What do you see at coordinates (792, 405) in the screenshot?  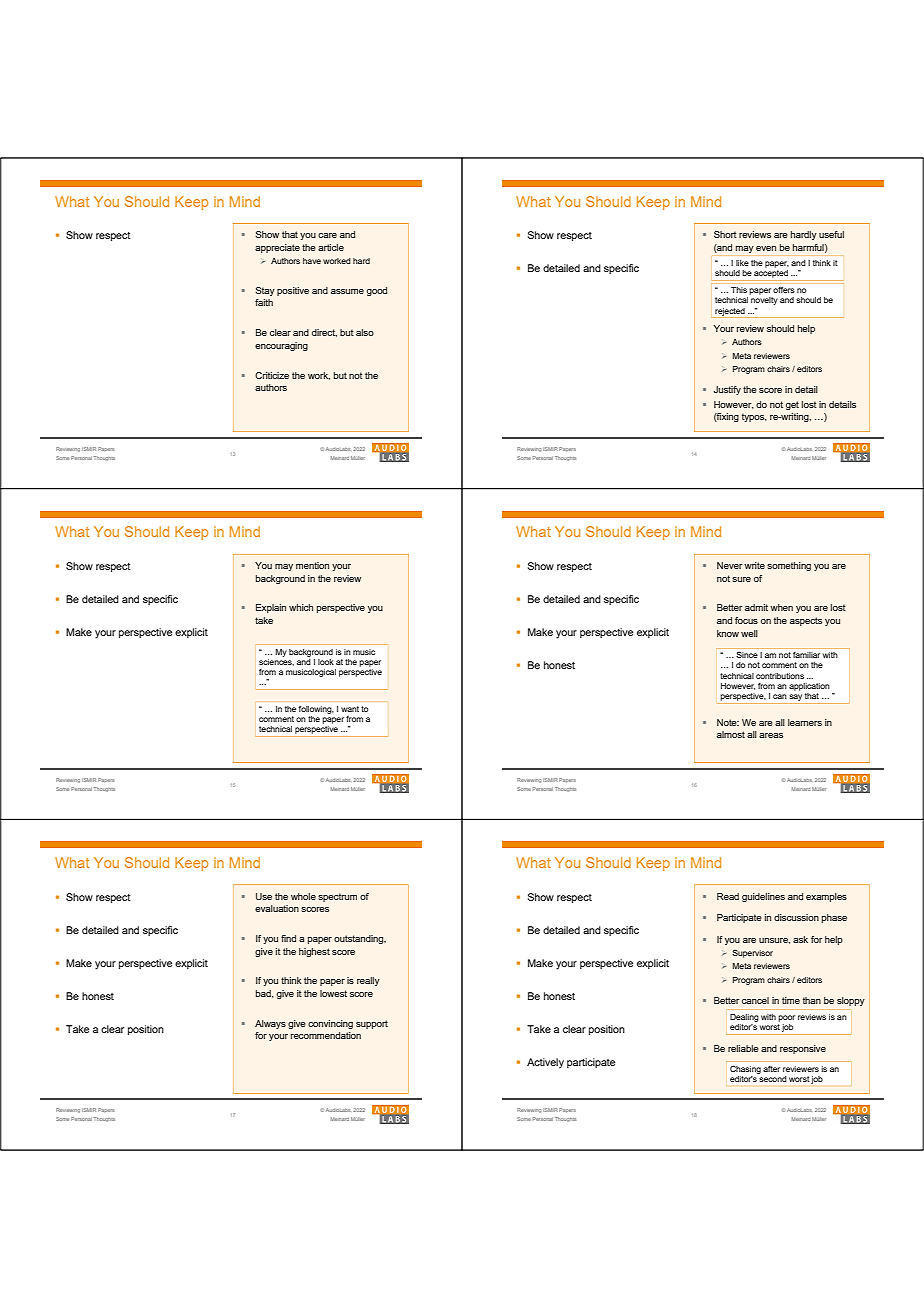 I see `get` at bounding box center [792, 405].
